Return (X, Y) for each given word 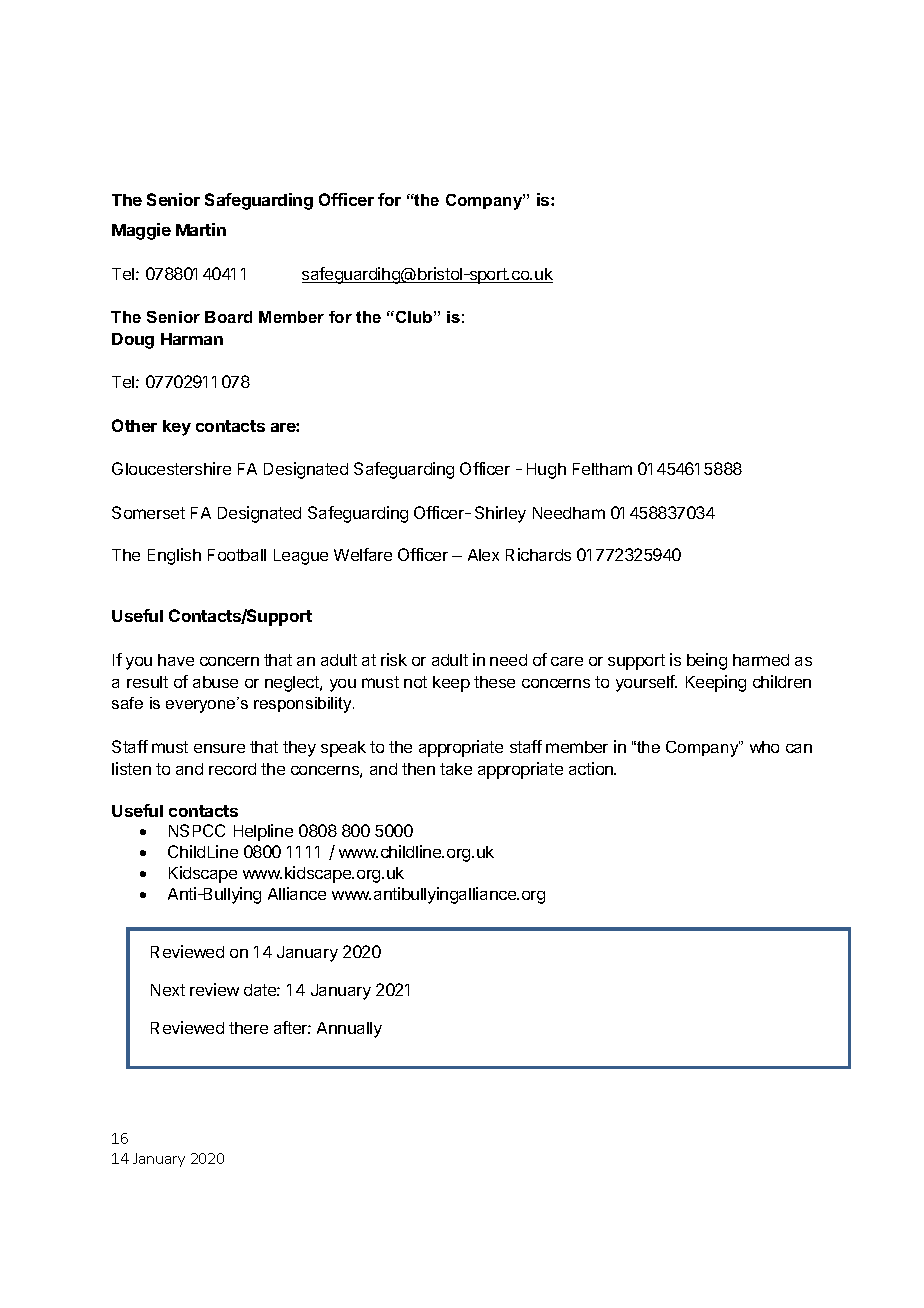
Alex (483, 555)
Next (168, 990)
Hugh (546, 471)
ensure (219, 748)
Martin (201, 229)
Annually (349, 1030)
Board (228, 317)
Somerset (148, 512)
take (456, 769)
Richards (538, 554)
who (764, 747)
